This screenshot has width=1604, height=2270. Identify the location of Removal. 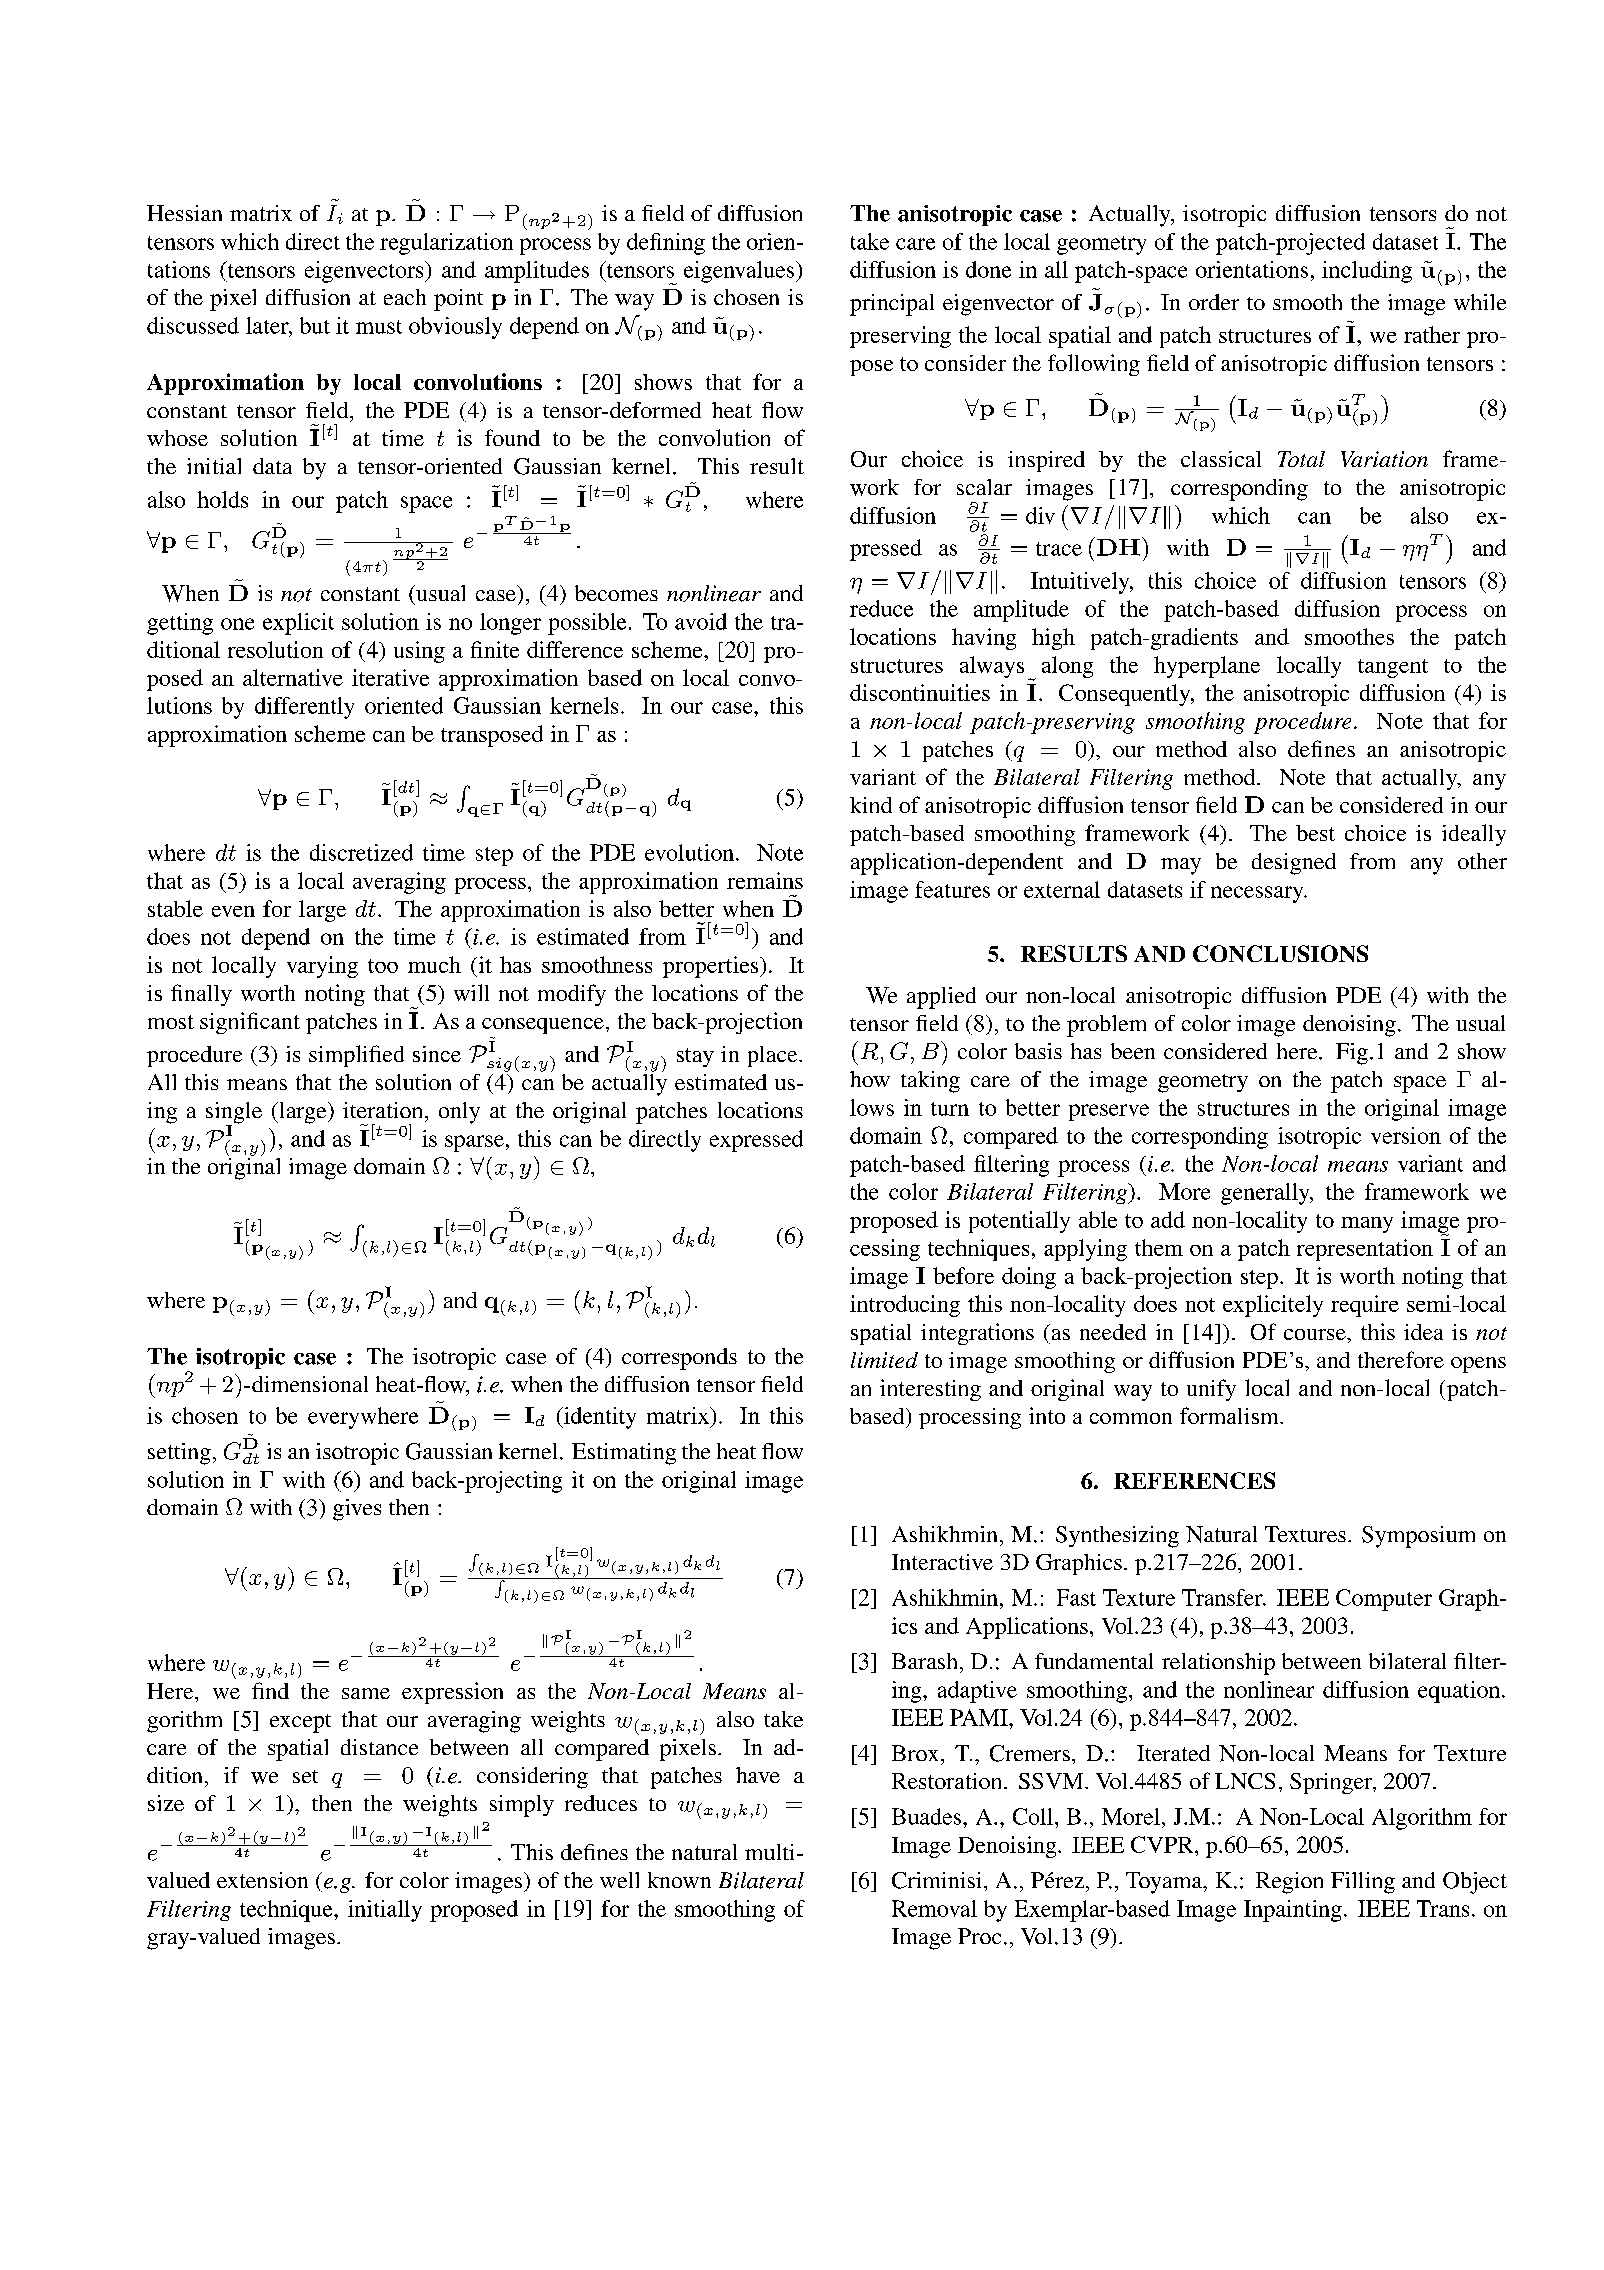
(934, 1908).
